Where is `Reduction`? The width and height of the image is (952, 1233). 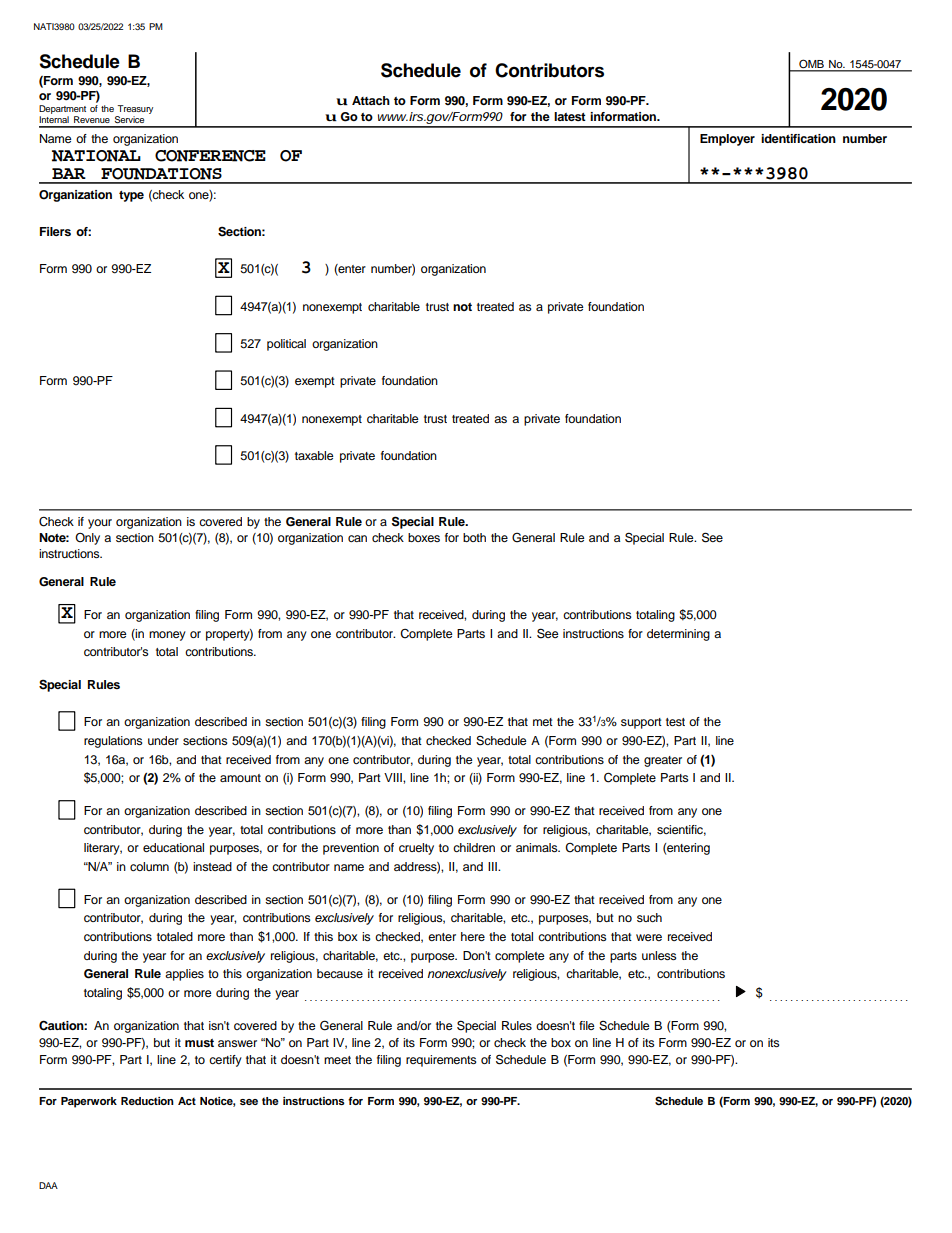 Reduction is located at coordinates (147, 1101).
